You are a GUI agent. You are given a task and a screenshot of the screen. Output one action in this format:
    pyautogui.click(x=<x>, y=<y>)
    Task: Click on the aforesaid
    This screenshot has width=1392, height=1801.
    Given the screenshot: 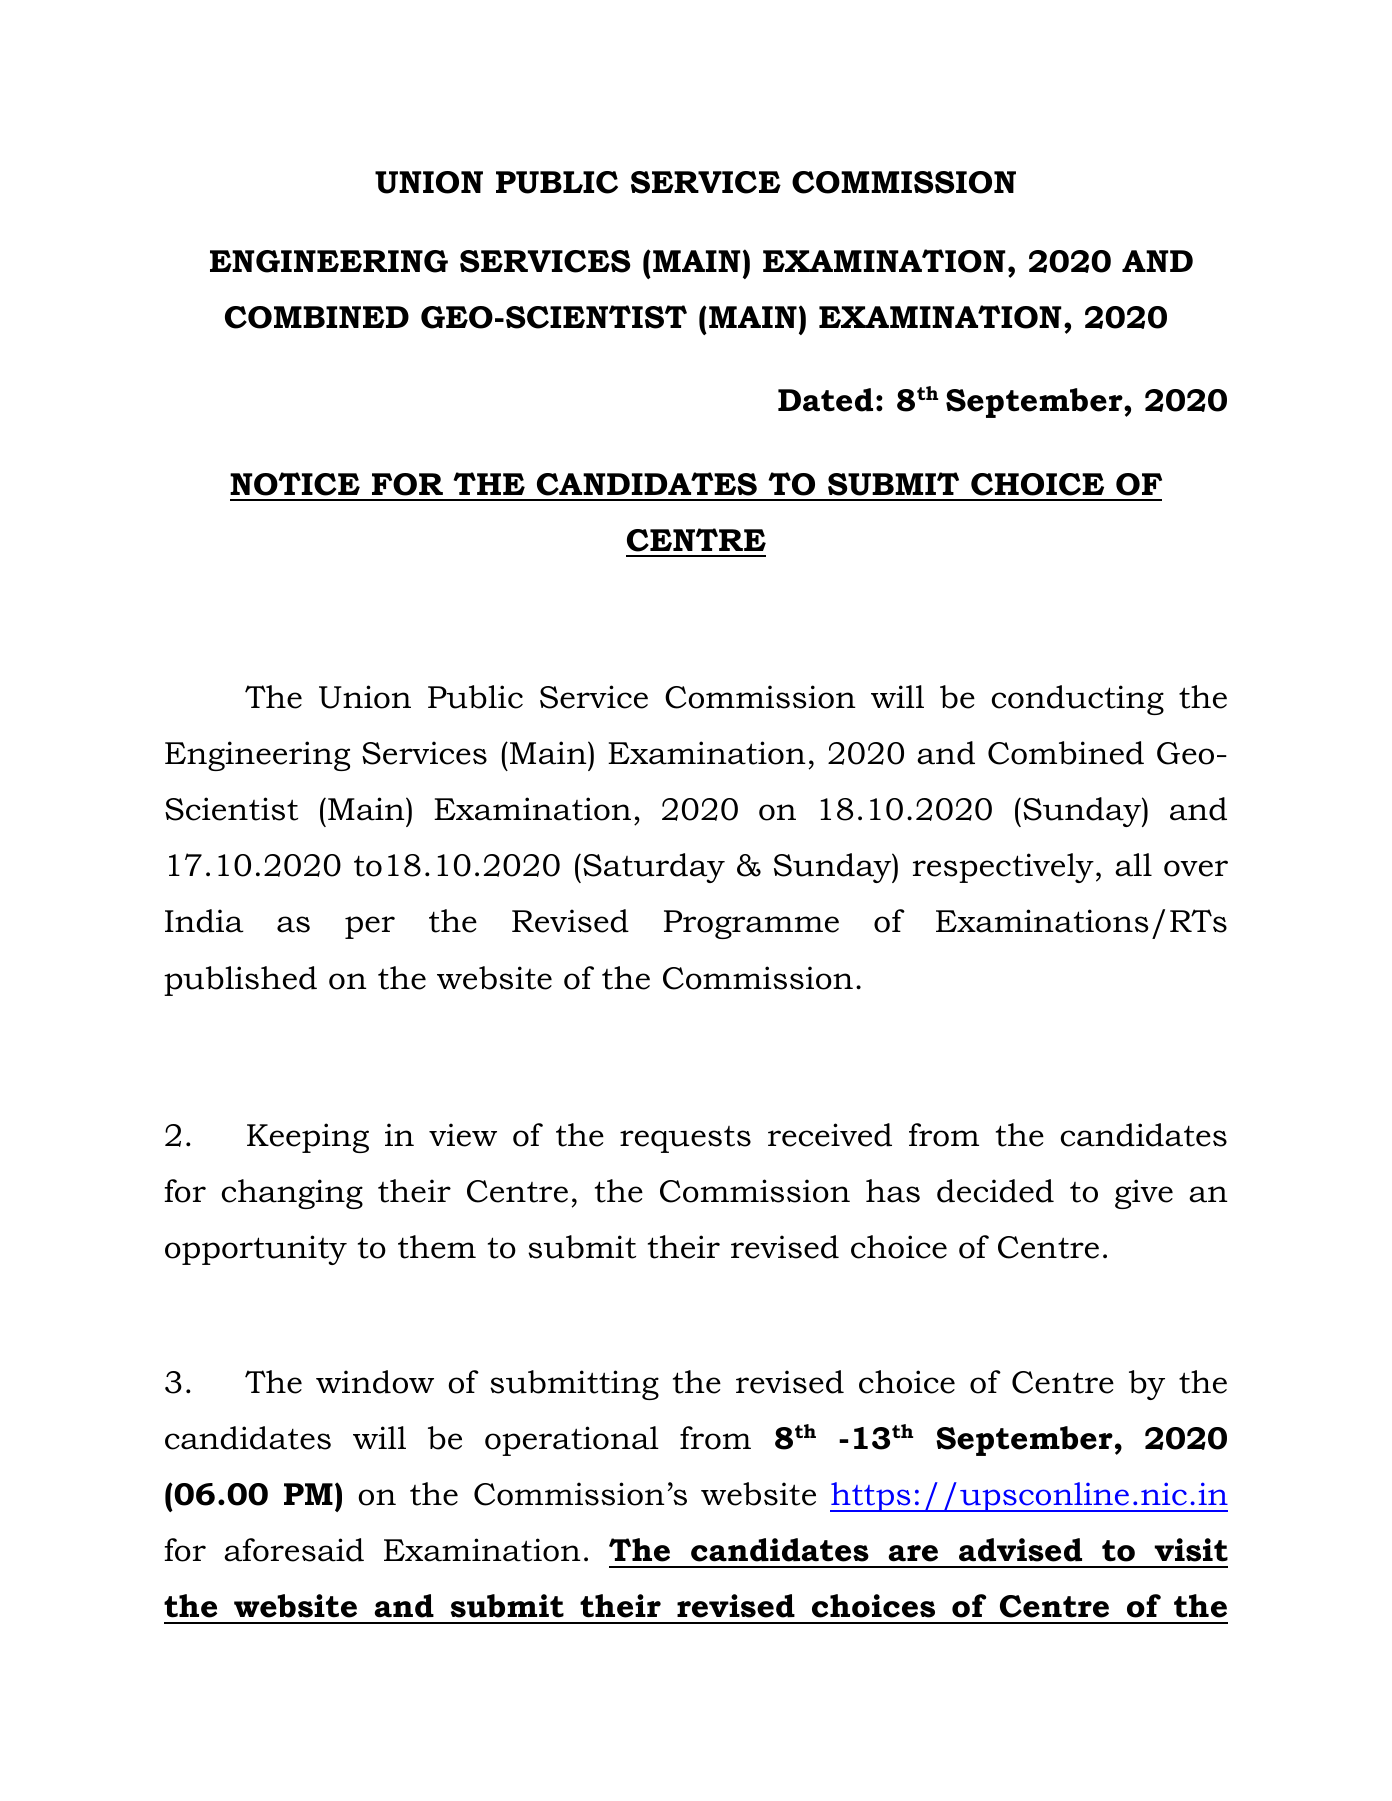 What is the action you would take?
    pyautogui.click(x=294, y=1550)
